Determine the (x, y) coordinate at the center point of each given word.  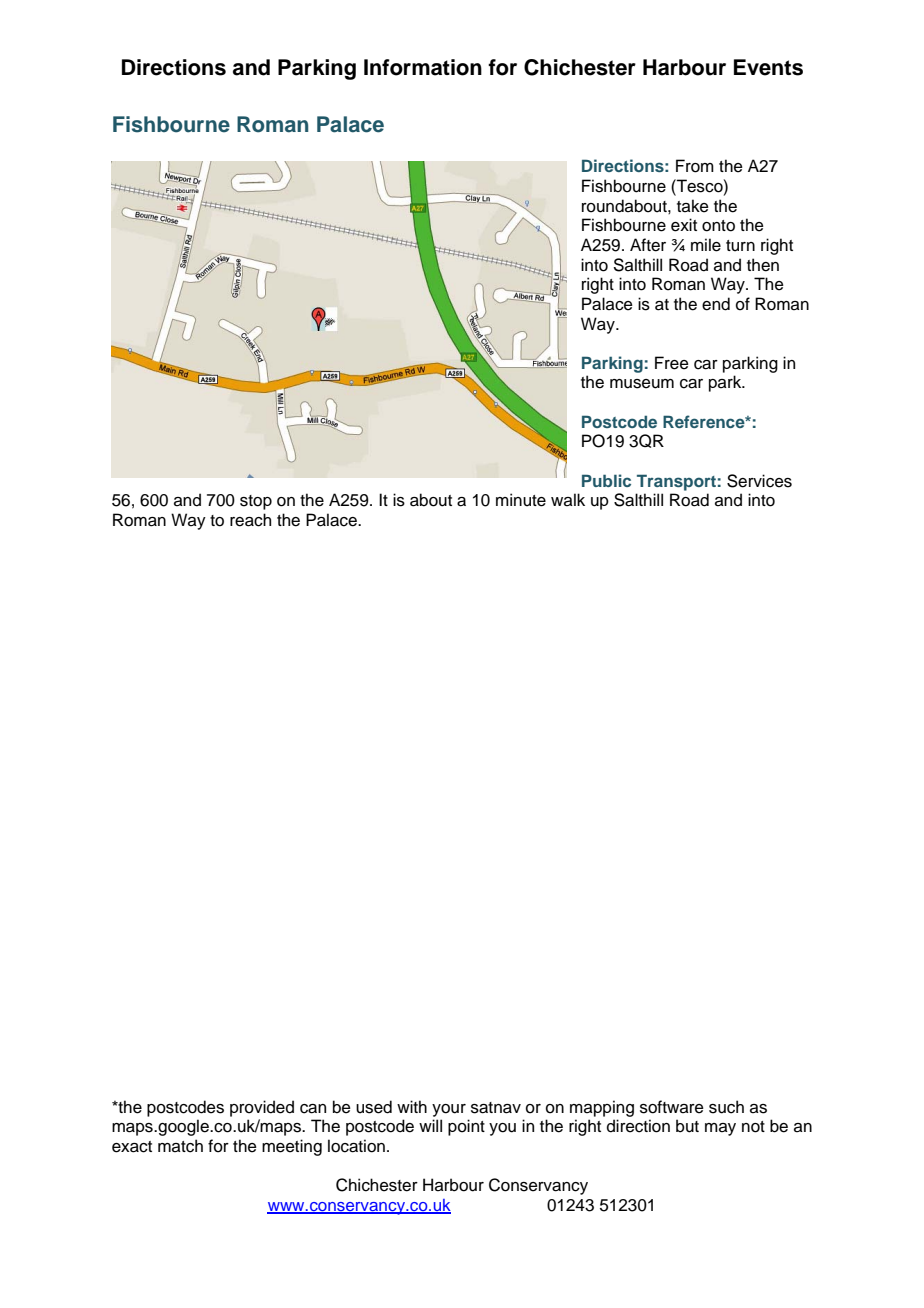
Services (759, 481)
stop (256, 502)
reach (250, 520)
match (180, 1146)
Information (423, 67)
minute (521, 500)
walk (568, 500)
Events (768, 67)
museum (642, 384)
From (695, 166)
